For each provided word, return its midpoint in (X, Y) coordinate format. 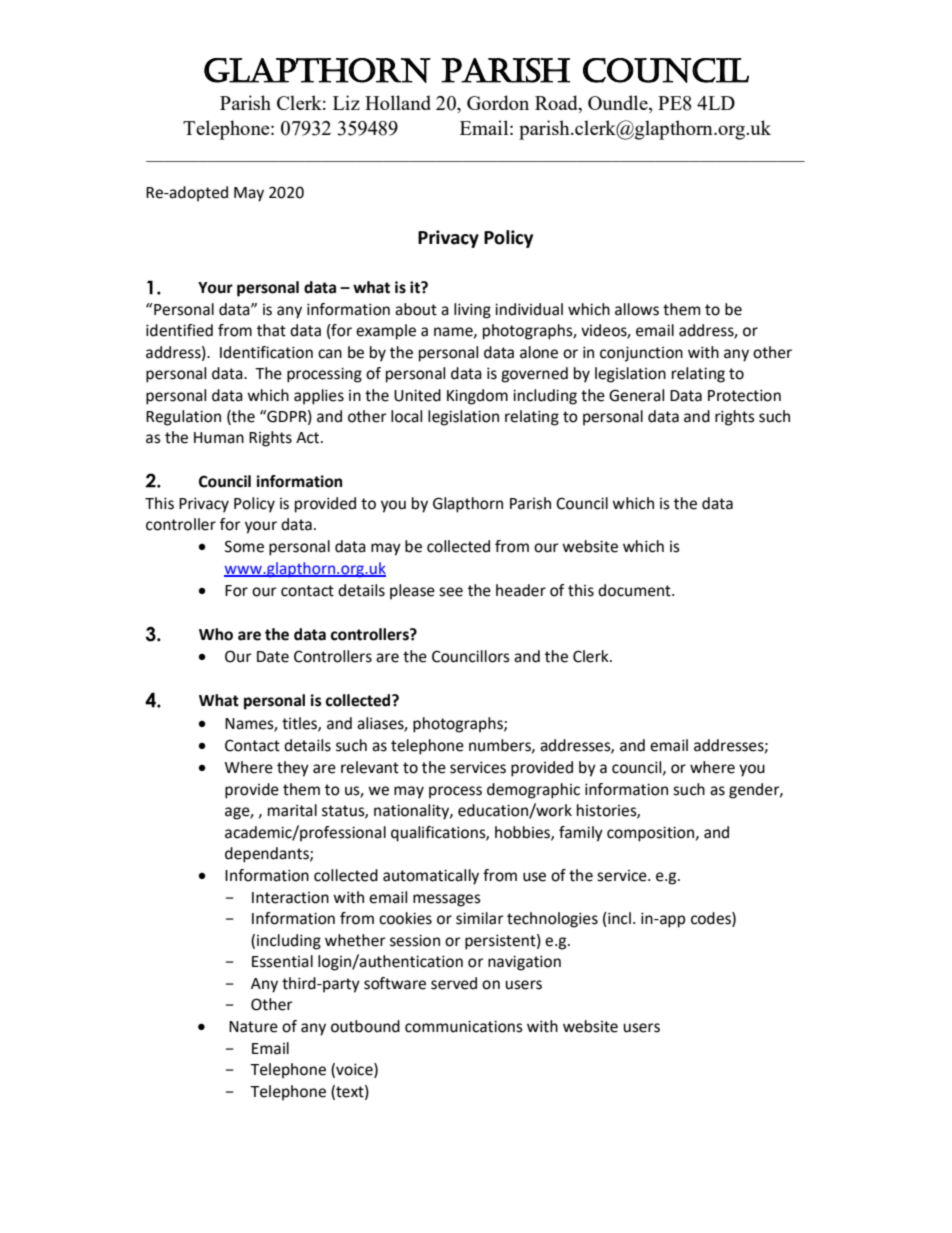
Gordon (498, 102)
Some (244, 546)
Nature (253, 1027)
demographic (533, 791)
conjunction (641, 354)
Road (557, 104)
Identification (266, 352)
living (472, 311)
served (454, 983)
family (581, 834)
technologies (552, 920)
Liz (346, 102)
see (451, 592)
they (293, 769)
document (635, 590)
